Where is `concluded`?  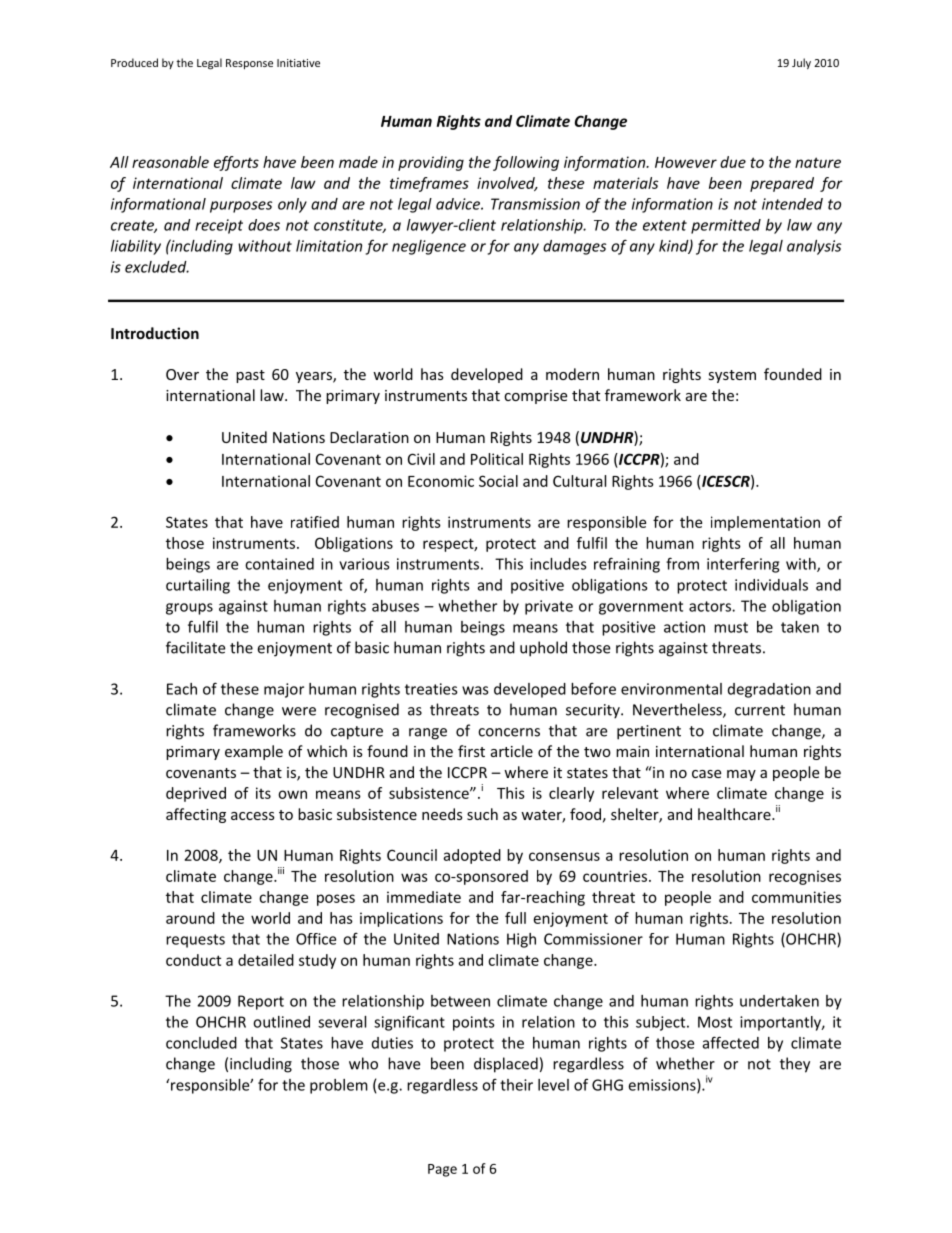
concluded is located at coordinates (201, 1043).
